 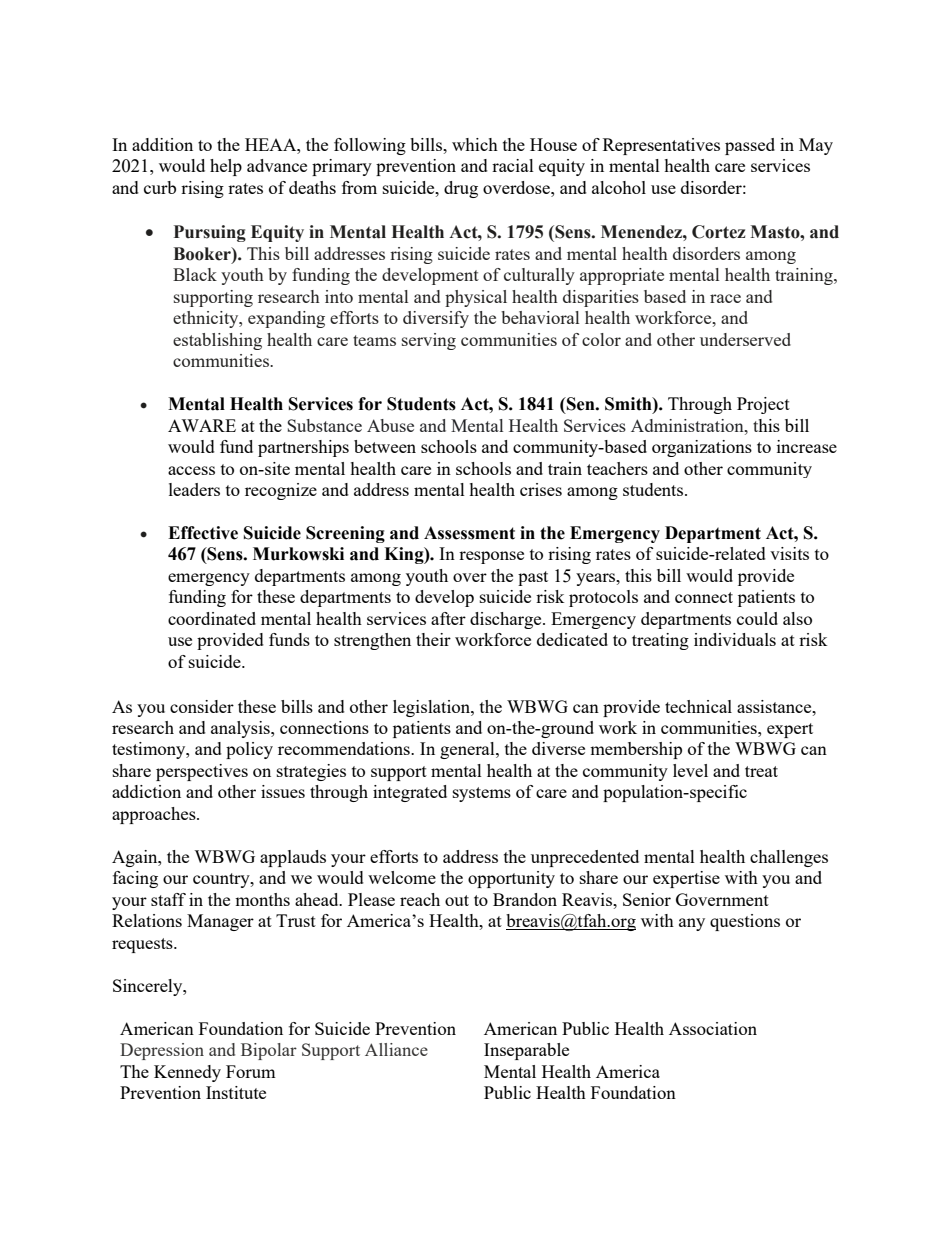 I want to click on Assessment, so click(x=469, y=533).
